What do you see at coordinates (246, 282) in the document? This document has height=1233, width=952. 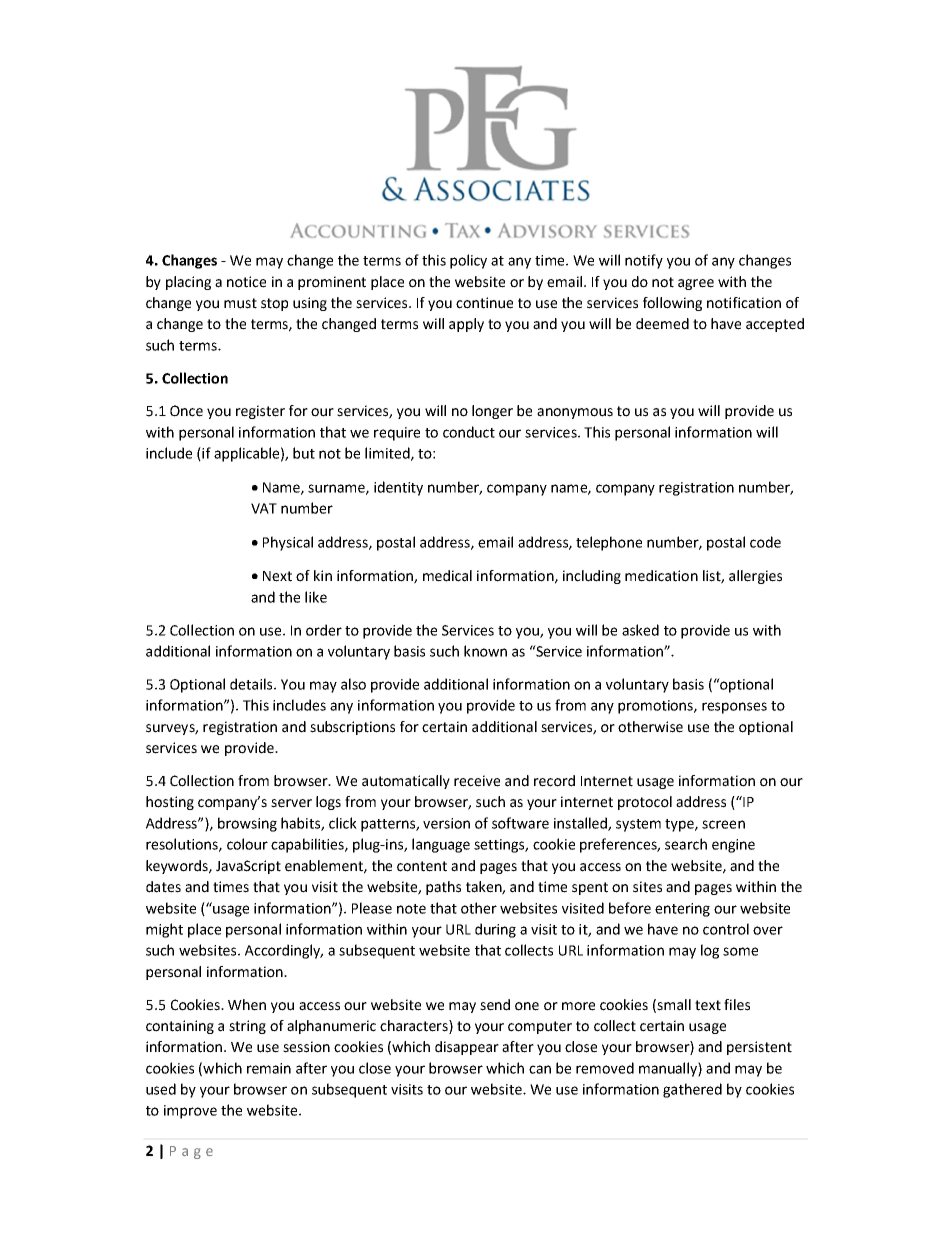 I see `notice` at bounding box center [246, 282].
